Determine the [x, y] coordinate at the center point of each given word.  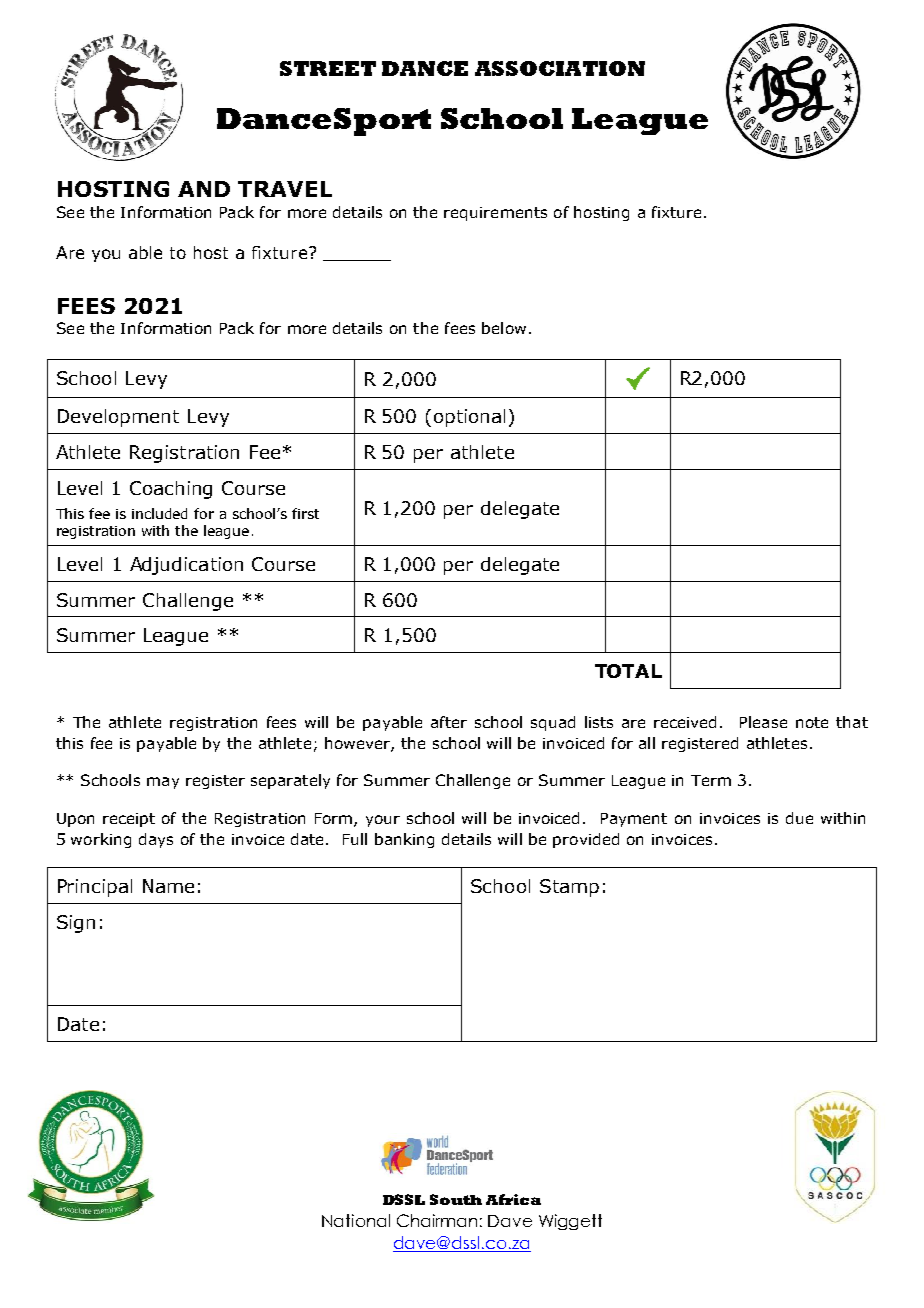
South [456, 1199]
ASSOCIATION [560, 68]
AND [204, 189]
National [356, 1220]
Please [763, 722]
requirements [495, 214]
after [449, 722]
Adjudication [186, 566]
